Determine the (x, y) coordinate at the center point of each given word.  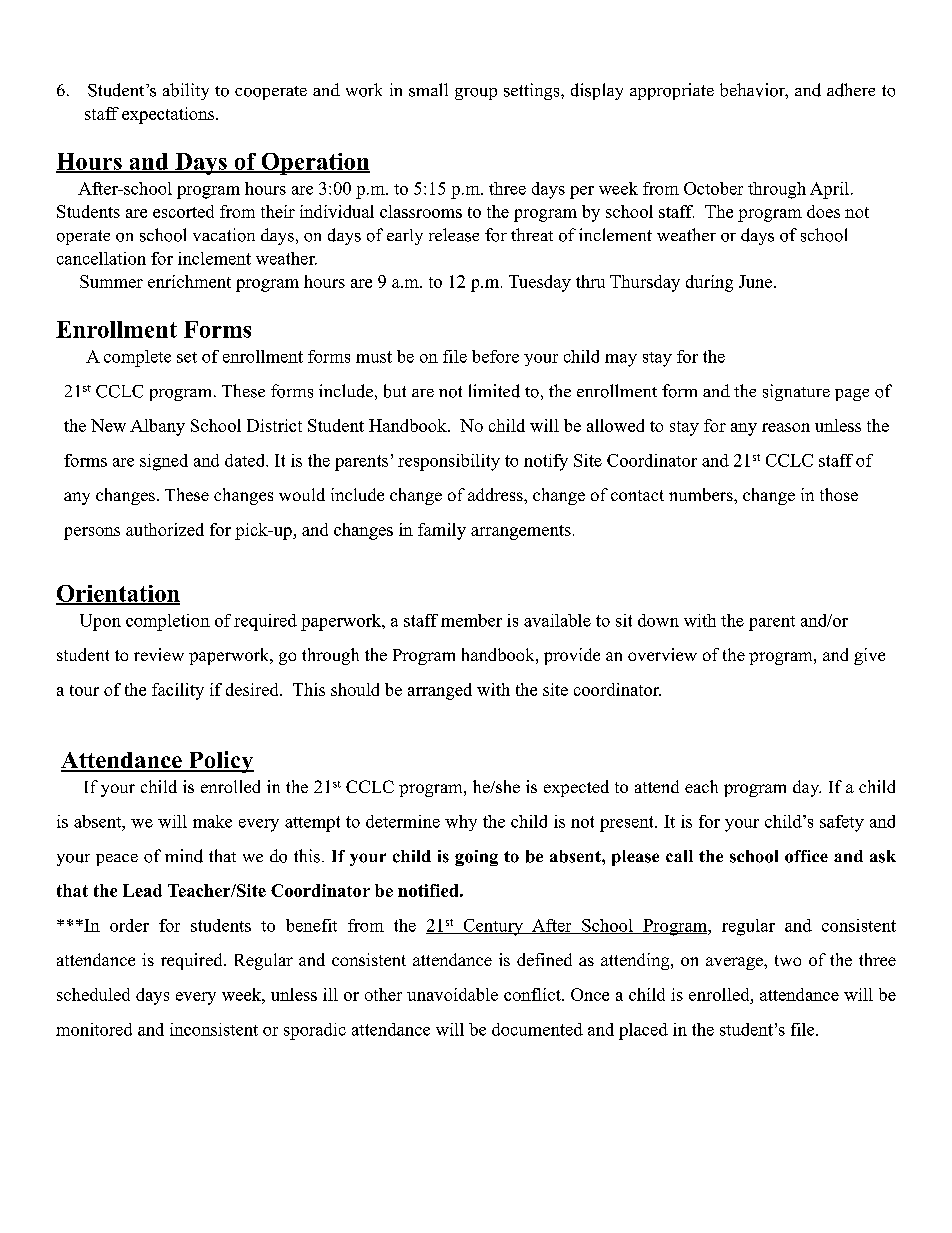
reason (786, 427)
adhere (851, 90)
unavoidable (452, 994)
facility (178, 691)
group (476, 94)
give (869, 656)
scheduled (93, 994)
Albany (157, 427)
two (788, 960)
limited (494, 391)
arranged (440, 691)
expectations (169, 115)
